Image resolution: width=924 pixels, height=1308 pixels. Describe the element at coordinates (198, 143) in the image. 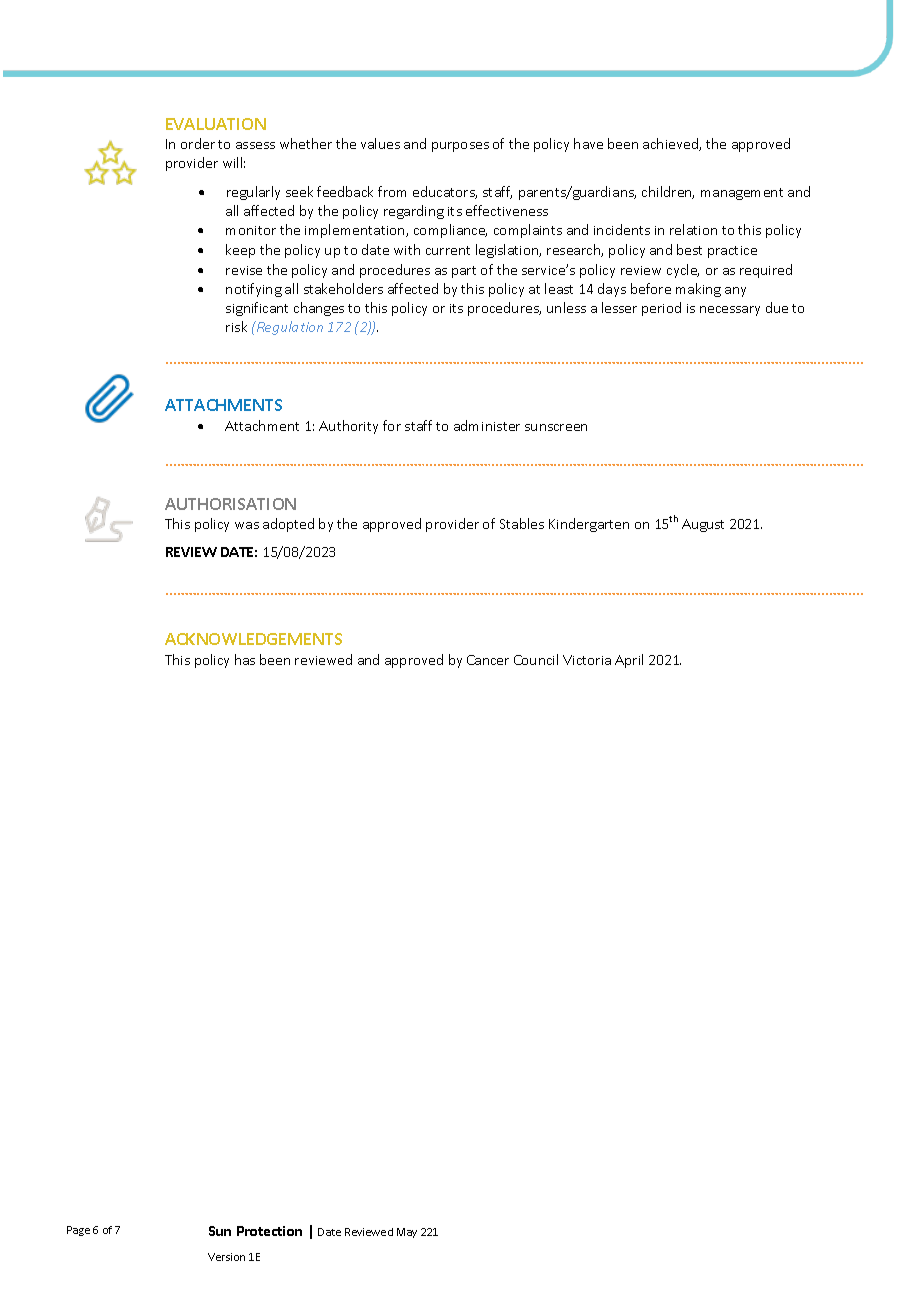

I see `order` at that location.
